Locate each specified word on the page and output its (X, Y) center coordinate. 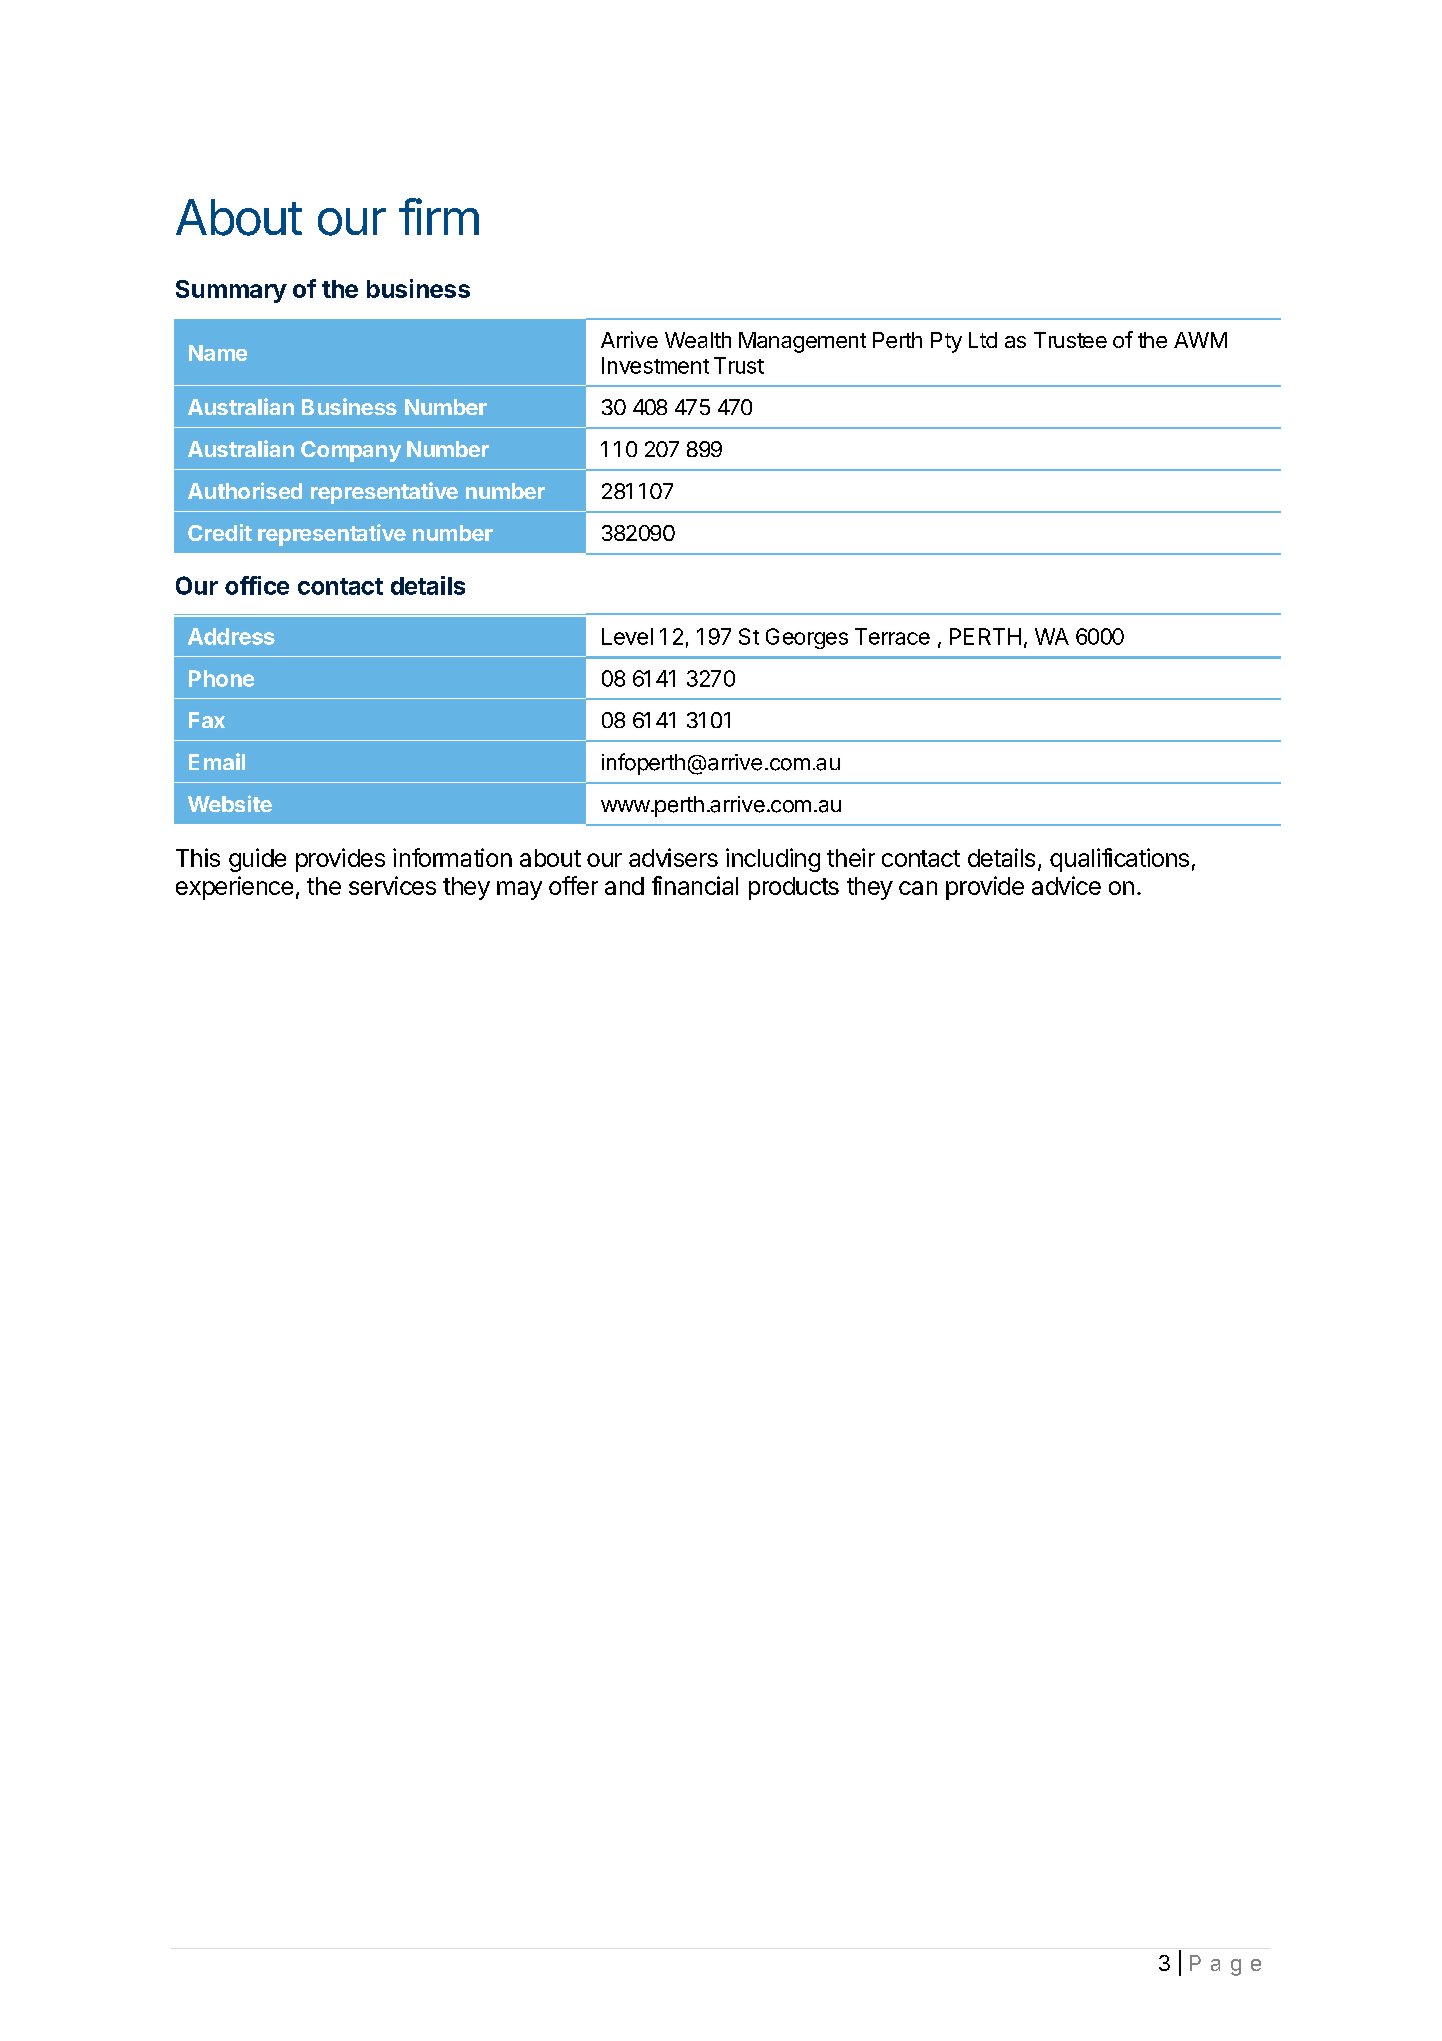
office (257, 585)
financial (695, 885)
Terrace (892, 636)
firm (439, 216)
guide (257, 860)
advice (1066, 885)
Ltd (983, 340)
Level (627, 636)
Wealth (698, 340)
